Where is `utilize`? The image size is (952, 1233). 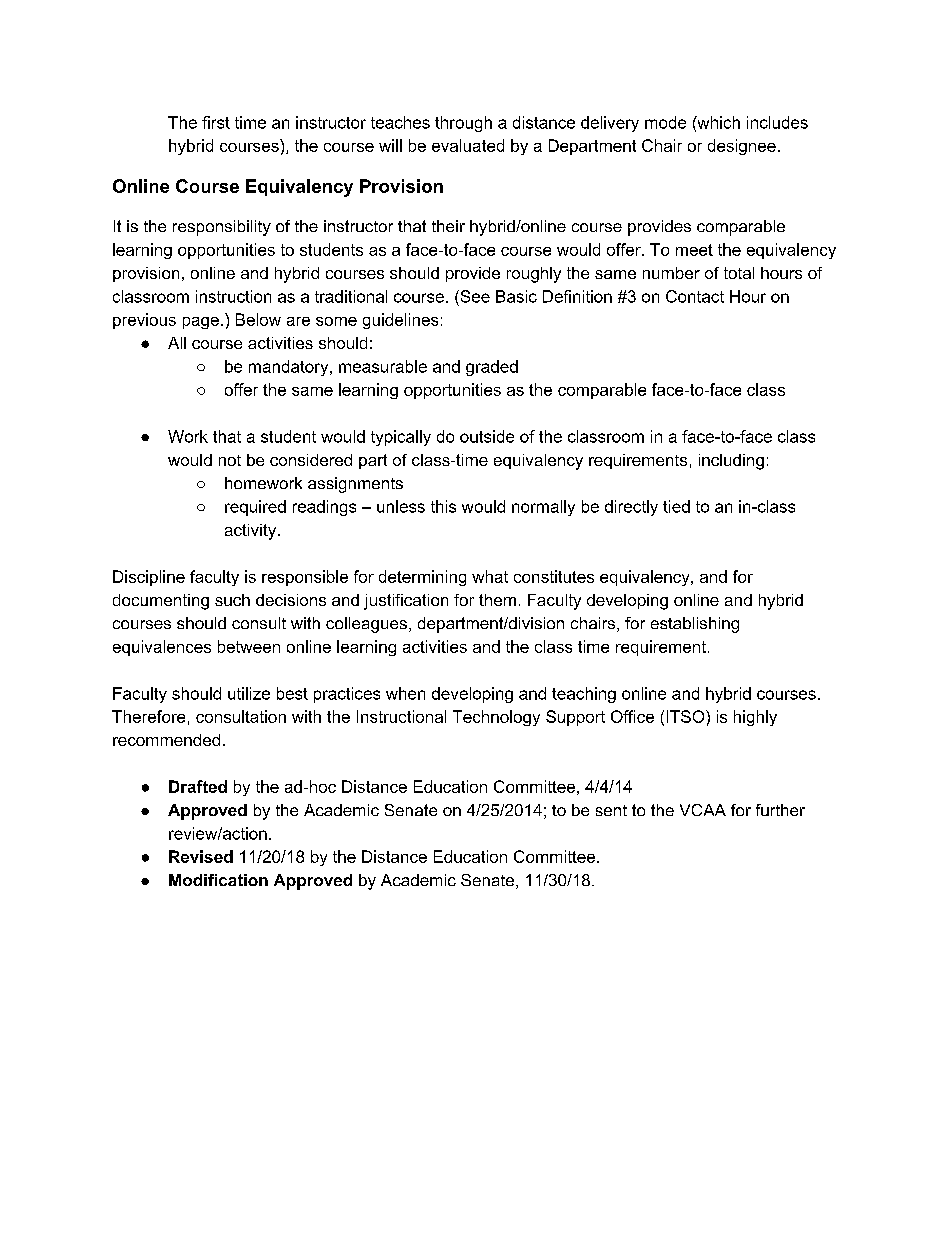
utilize is located at coordinates (249, 693).
